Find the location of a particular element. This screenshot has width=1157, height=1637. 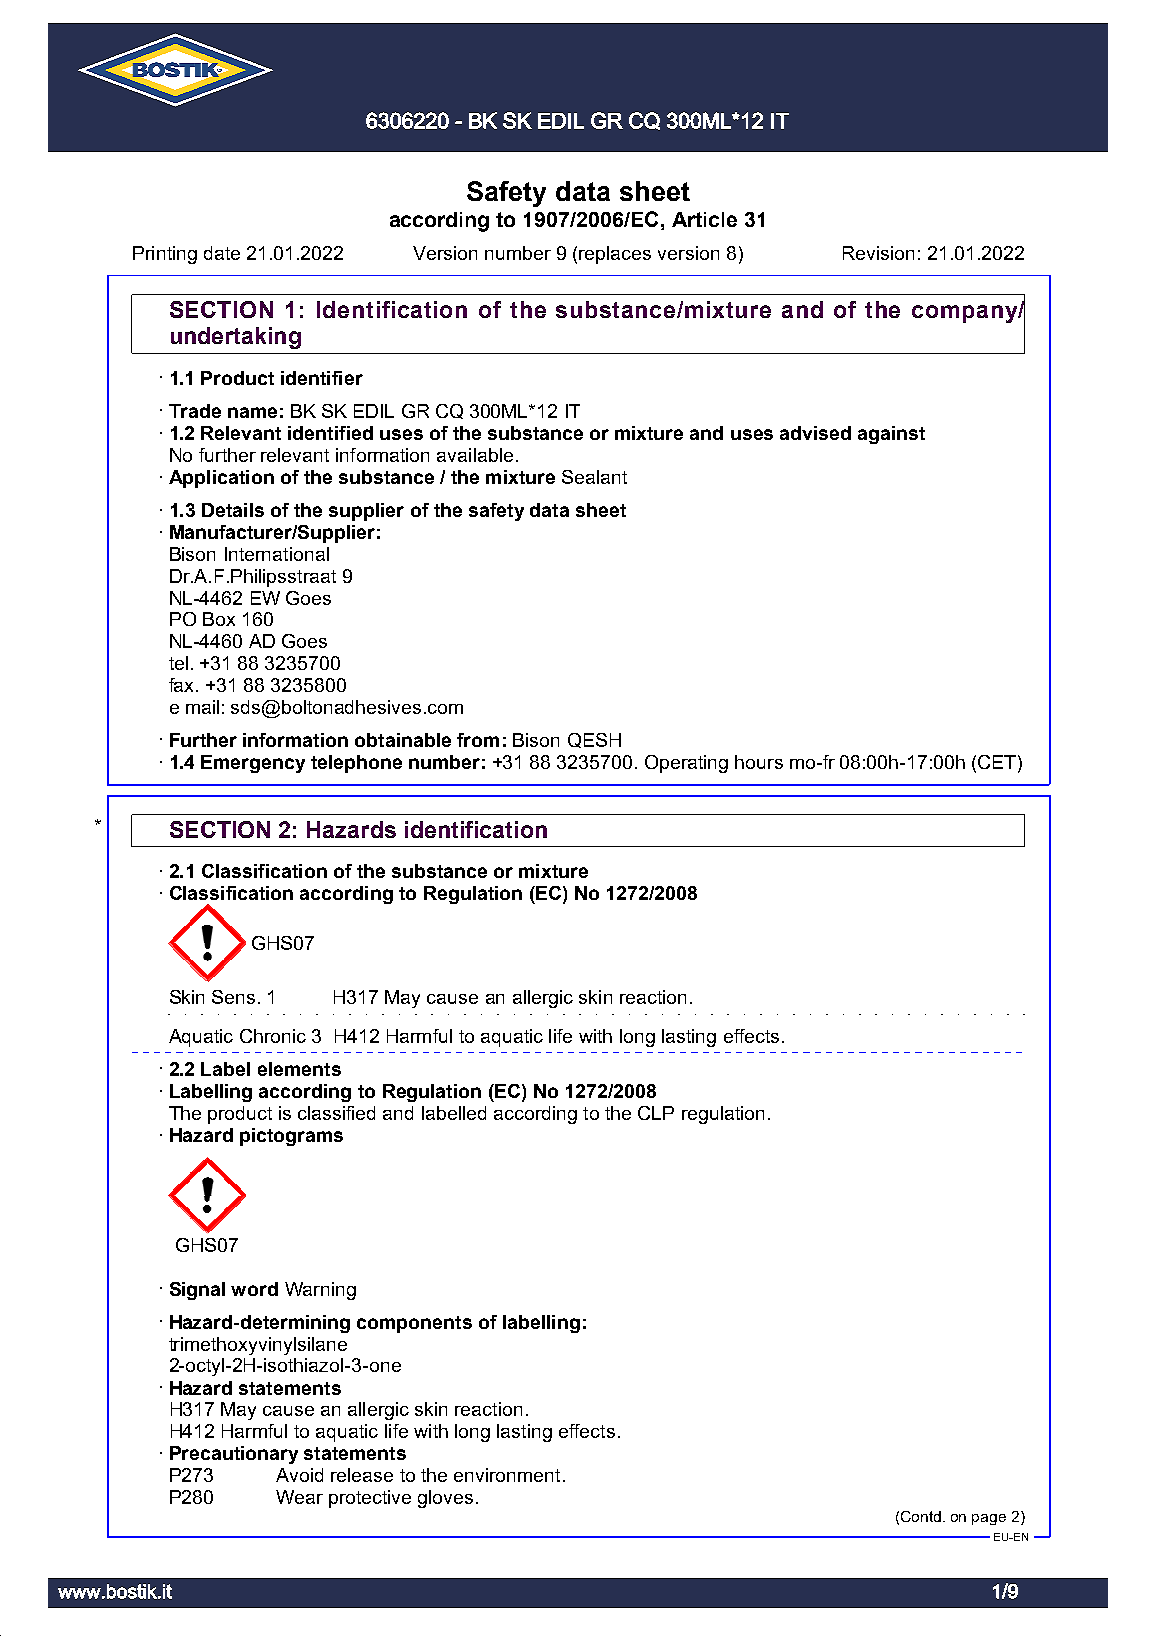

elements is located at coordinates (299, 1069).
